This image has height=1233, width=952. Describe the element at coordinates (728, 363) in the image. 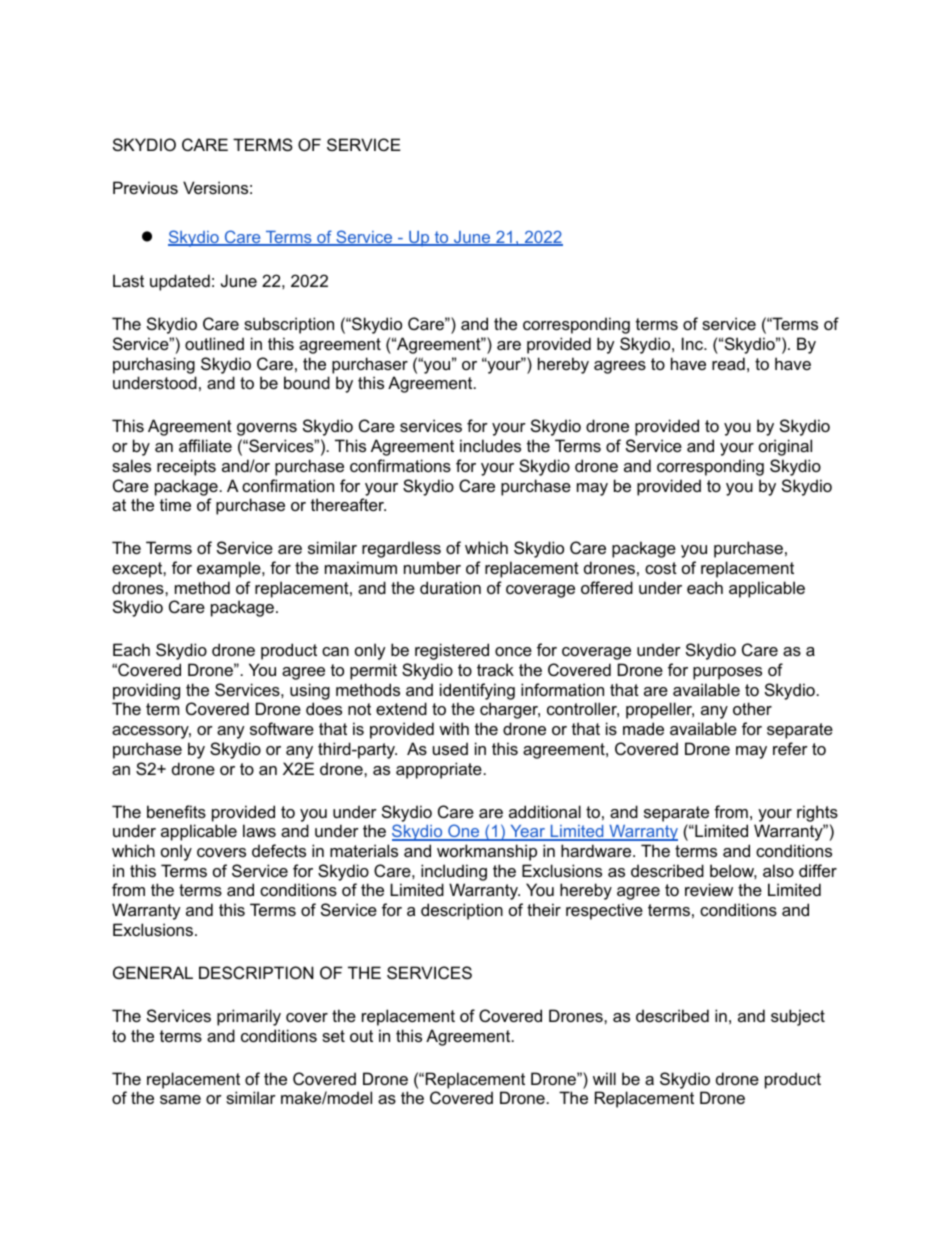

I see `read` at that location.
